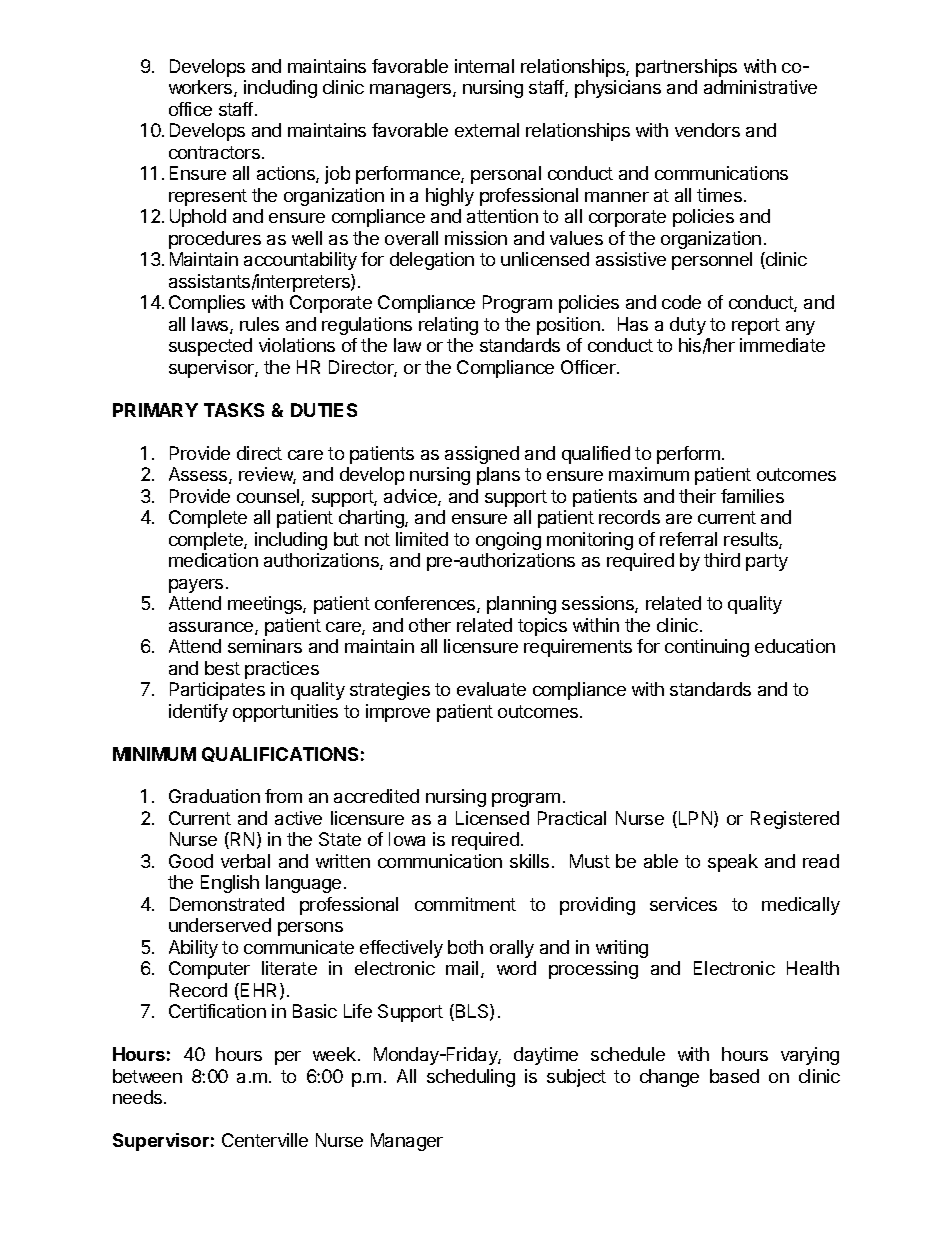  What do you see at coordinates (198, 713) in the screenshot?
I see `identify` at bounding box center [198, 713].
